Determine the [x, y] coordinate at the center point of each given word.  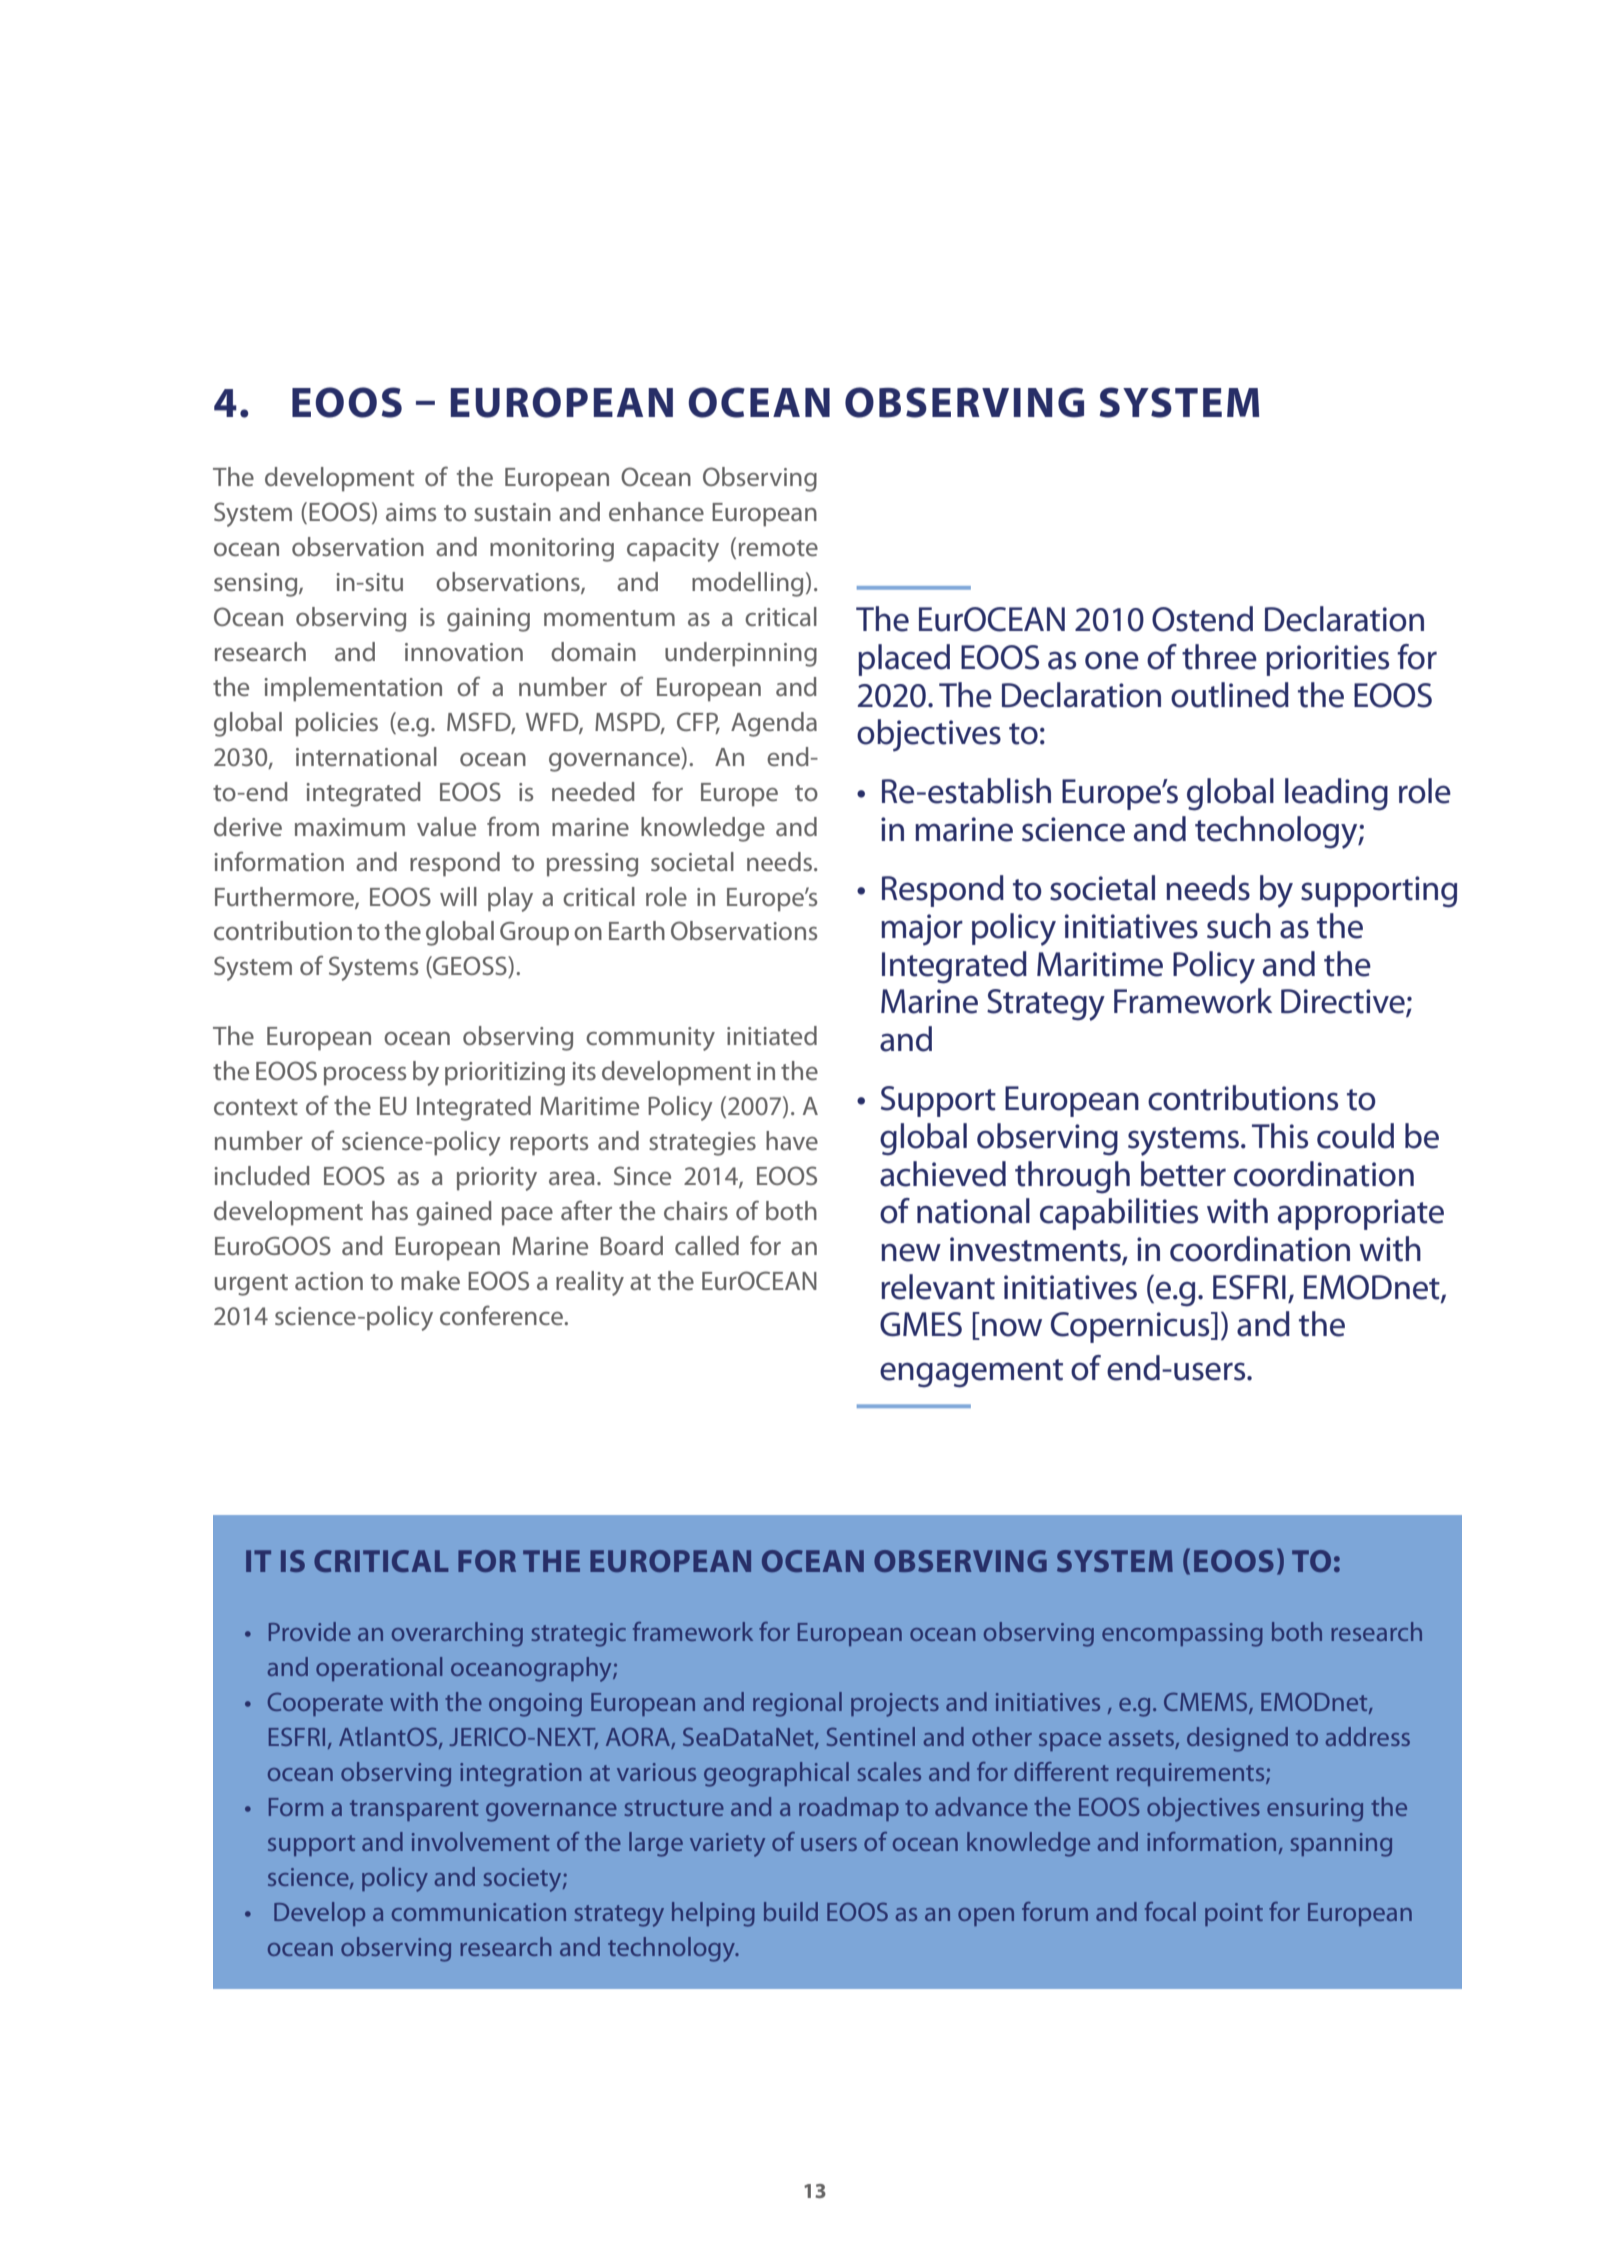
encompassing [1182, 1635]
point [1234, 1914]
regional [797, 1704]
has [390, 1210]
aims [411, 512]
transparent [414, 1810]
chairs [696, 1210]
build [791, 1911]
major [922, 930]
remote [778, 548]
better [1183, 1174]
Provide [310, 1631]
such [1239, 926]
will [458, 896]
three [1219, 657]
